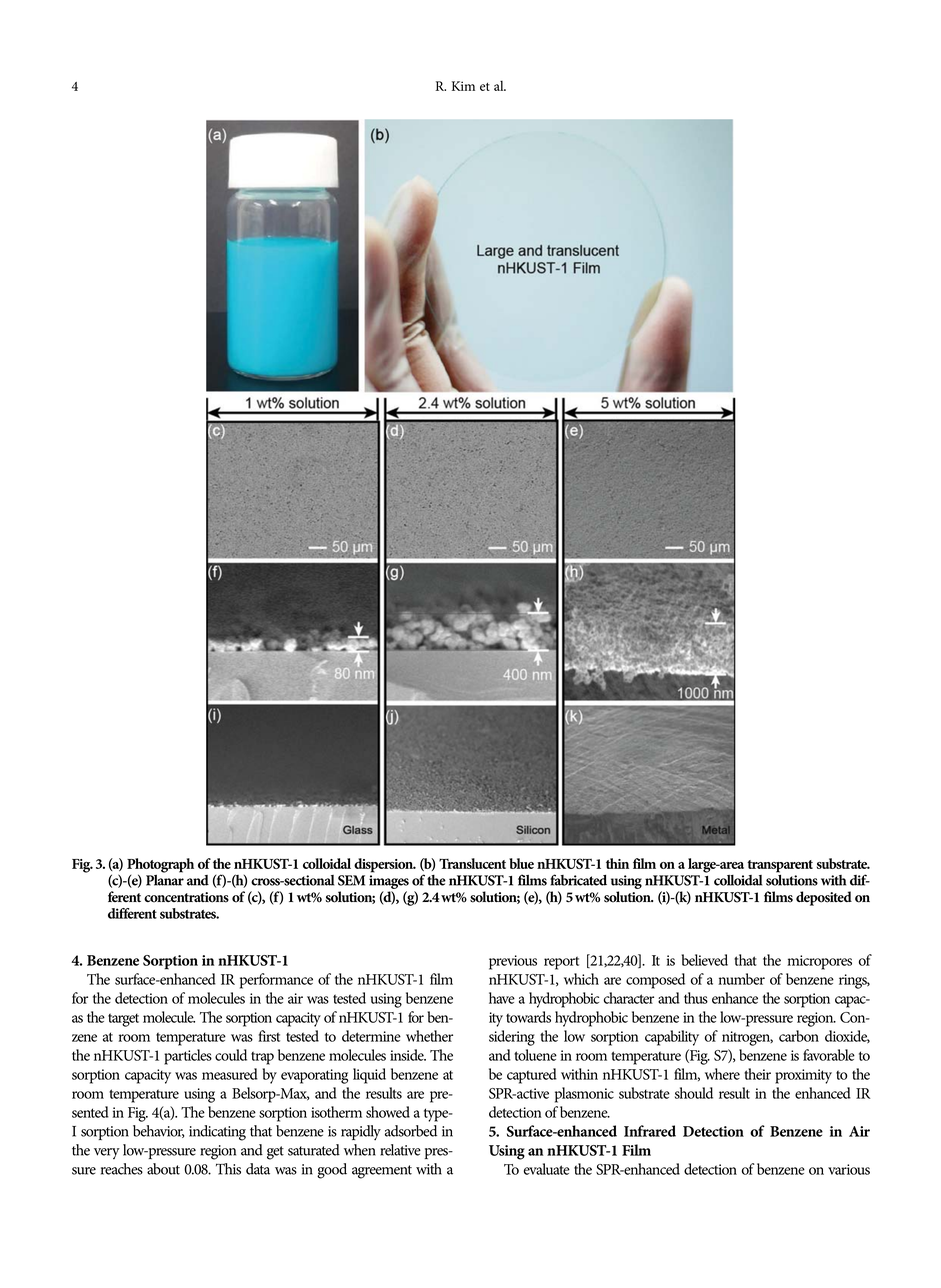 This screenshot has width=941, height=1288. Describe the element at coordinates (521, 863) in the screenshot. I see `blue` at that location.
